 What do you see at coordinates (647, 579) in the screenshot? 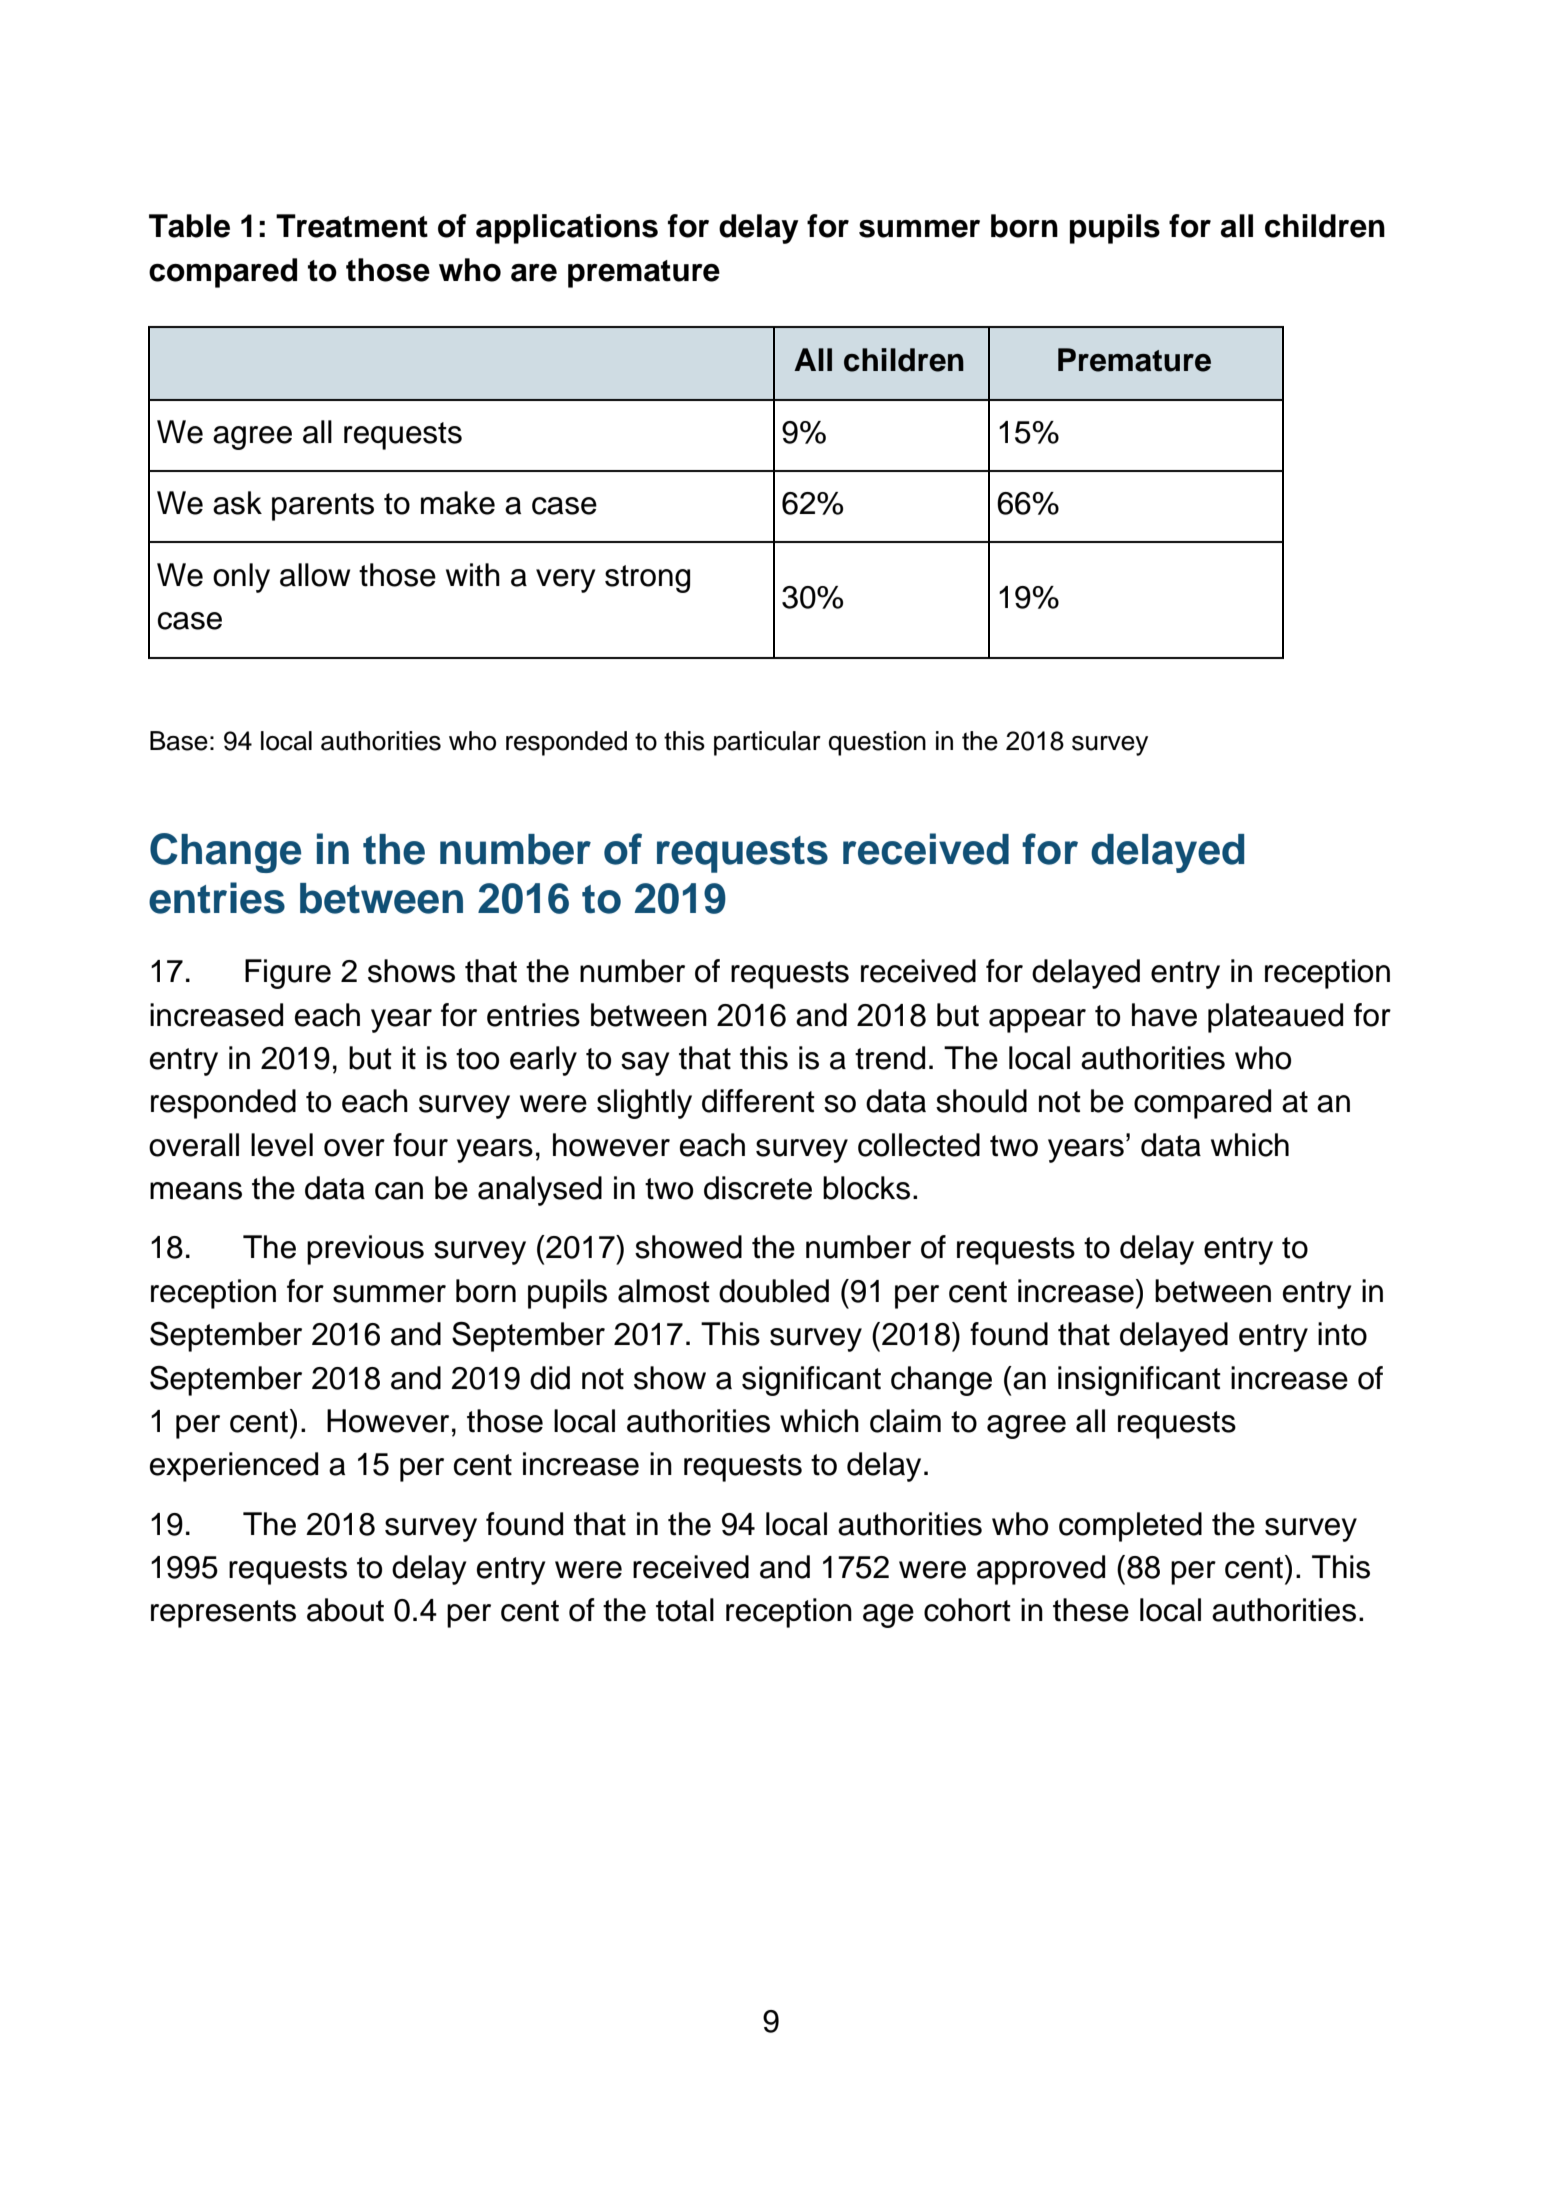
I see `strong` at bounding box center [647, 579].
